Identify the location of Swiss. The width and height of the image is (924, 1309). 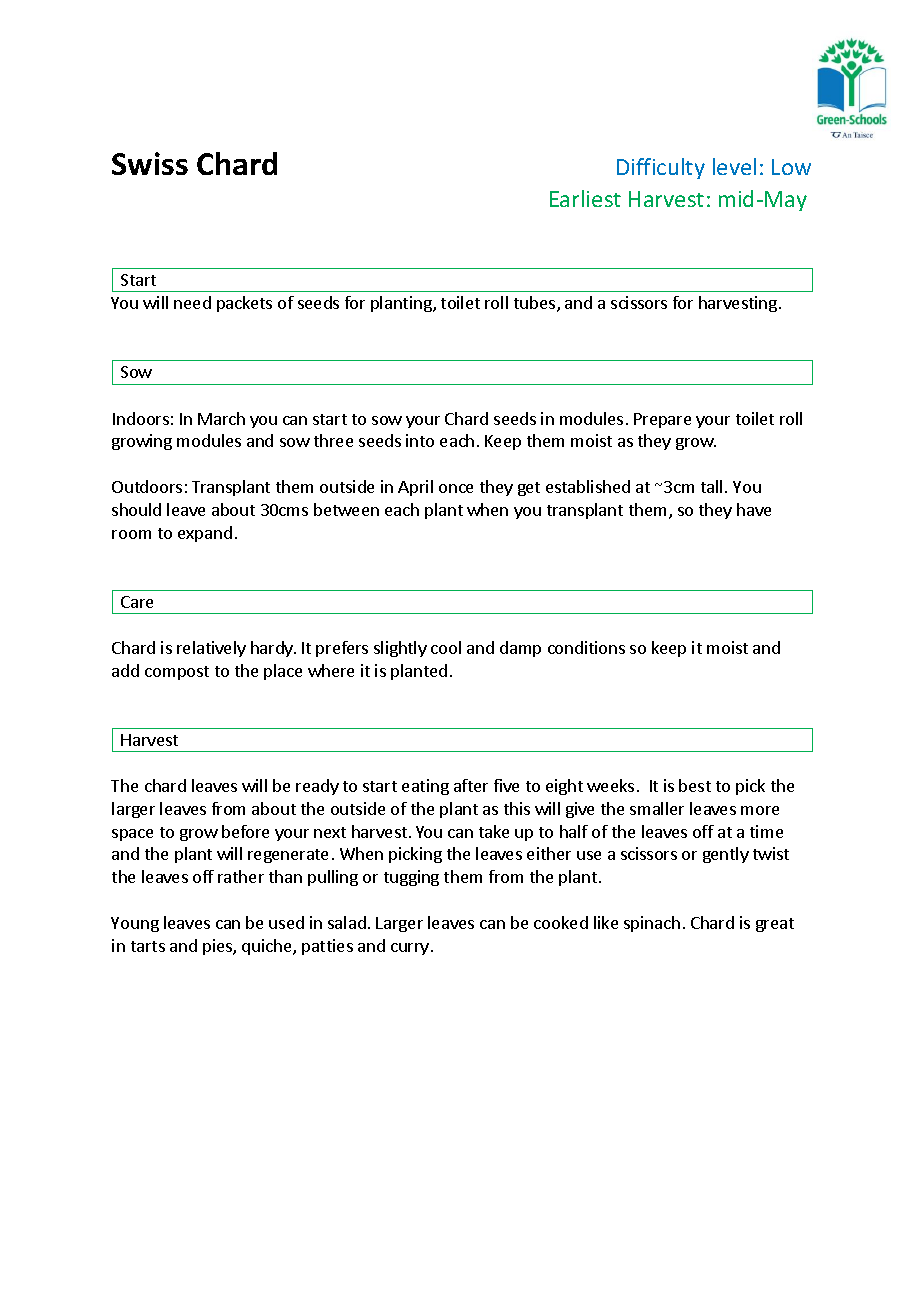
(150, 163).
